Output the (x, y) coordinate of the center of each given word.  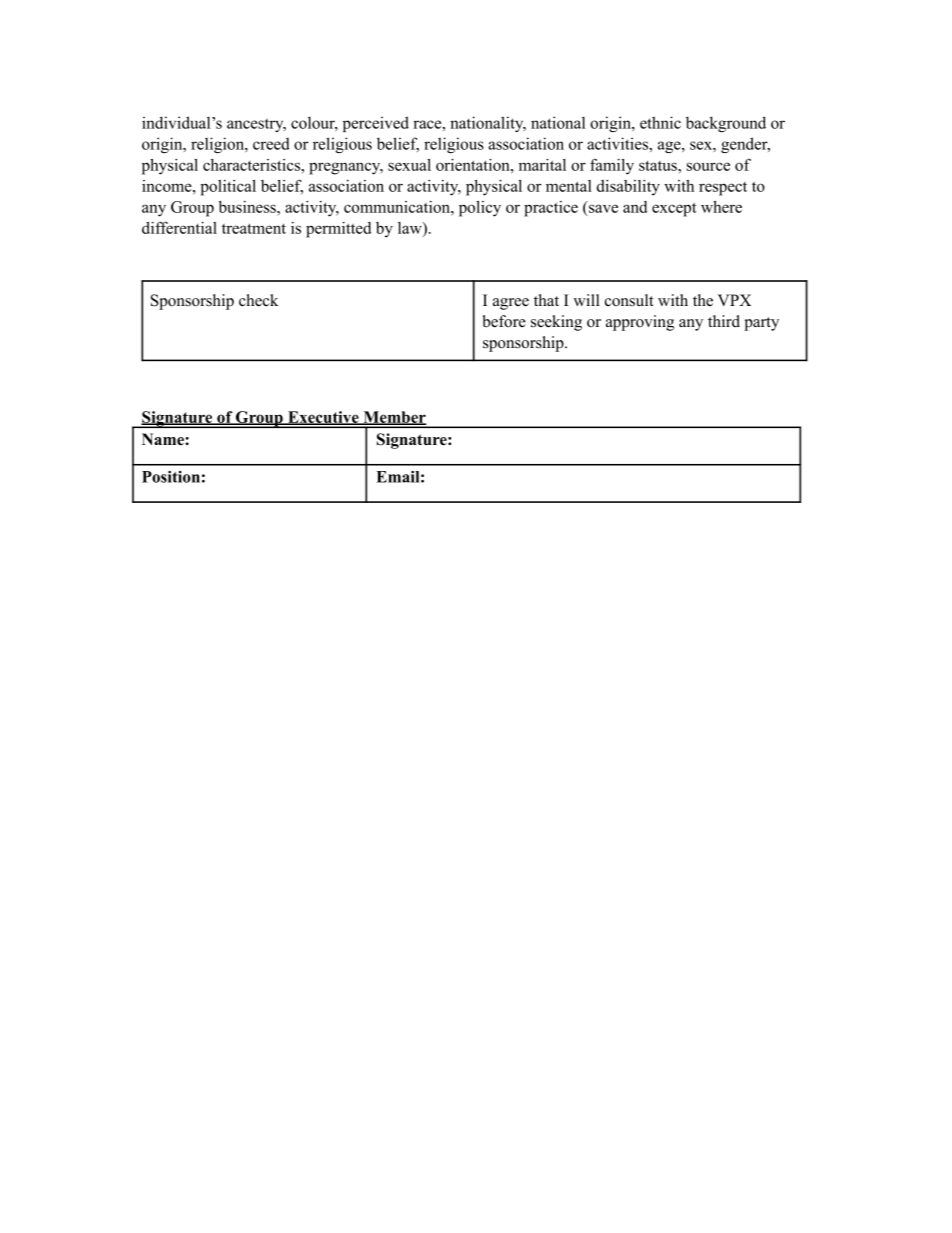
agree (511, 304)
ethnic (660, 122)
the (703, 300)
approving (640, 323)
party (761, 324)
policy (480, 209)
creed (271, 144)
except (674, 209)
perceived (376, 124)
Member (394, 418)
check (258, 300)
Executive (323, 418)
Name (164, 439)
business (248, 207)
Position (171, 477)
